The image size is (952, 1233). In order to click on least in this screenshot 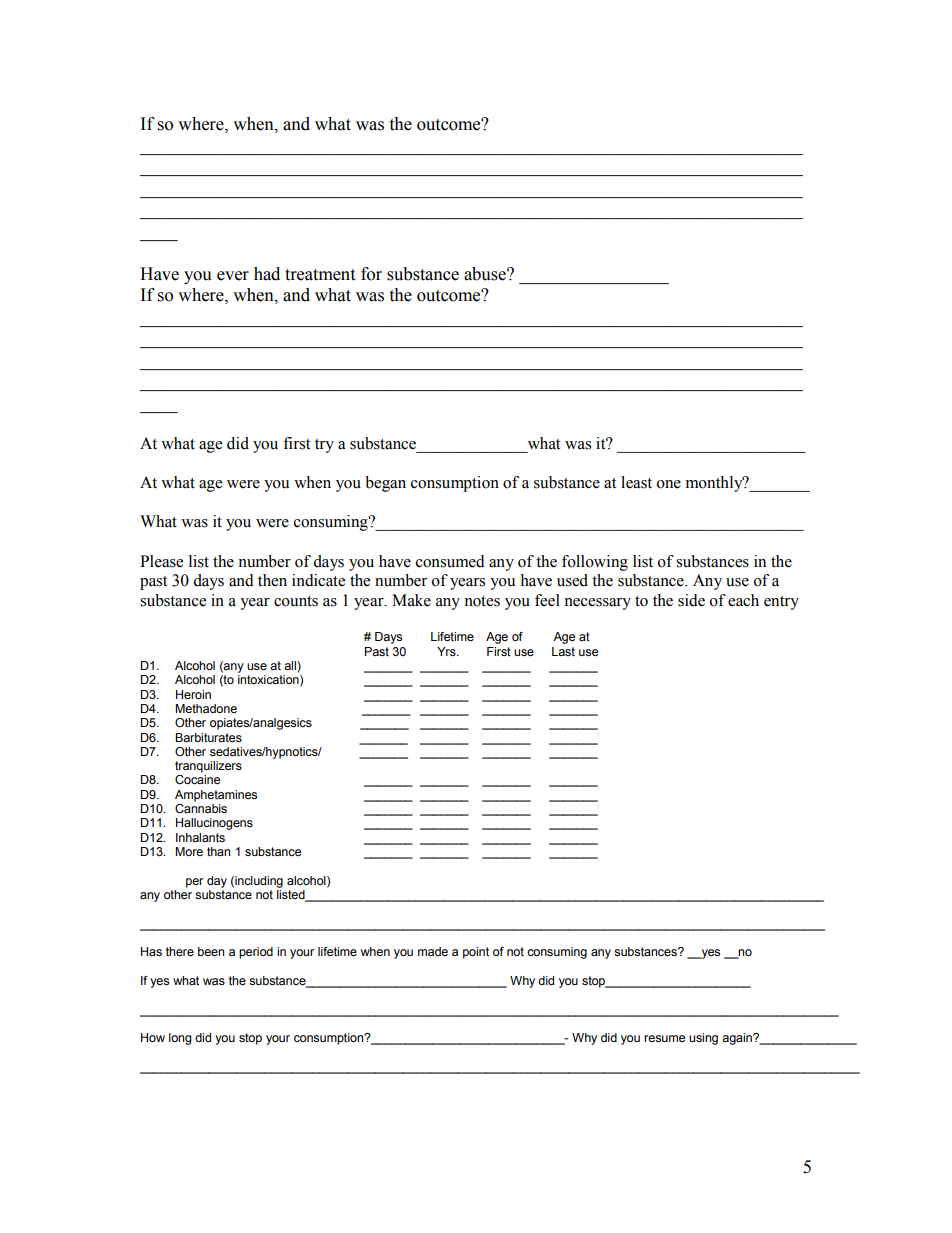, I will do `click(636, 482)`.
